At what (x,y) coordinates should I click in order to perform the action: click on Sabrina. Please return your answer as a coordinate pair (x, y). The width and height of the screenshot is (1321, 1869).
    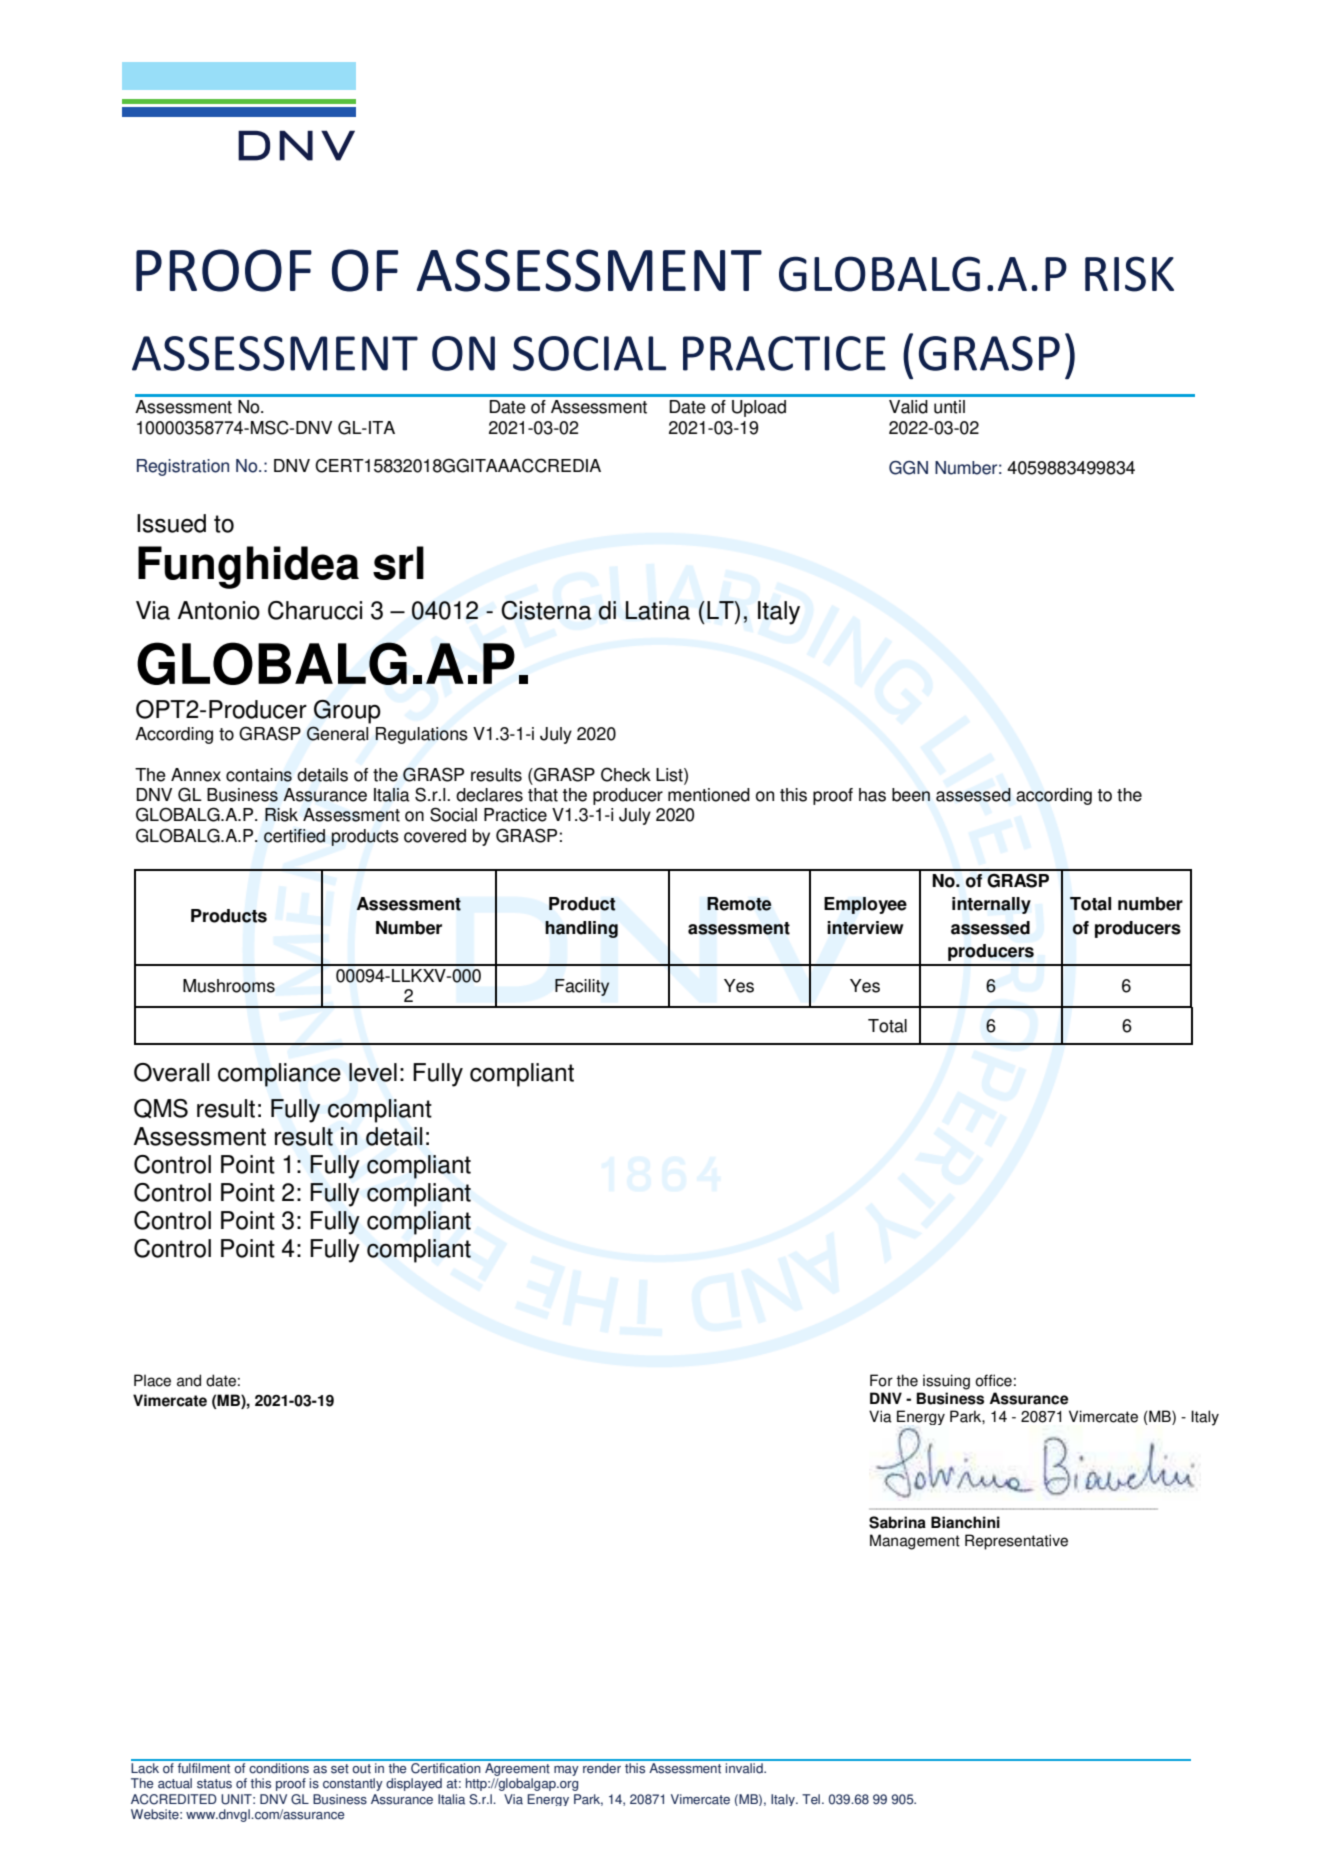
    Looking at the image, I should click on (897, 1522).
